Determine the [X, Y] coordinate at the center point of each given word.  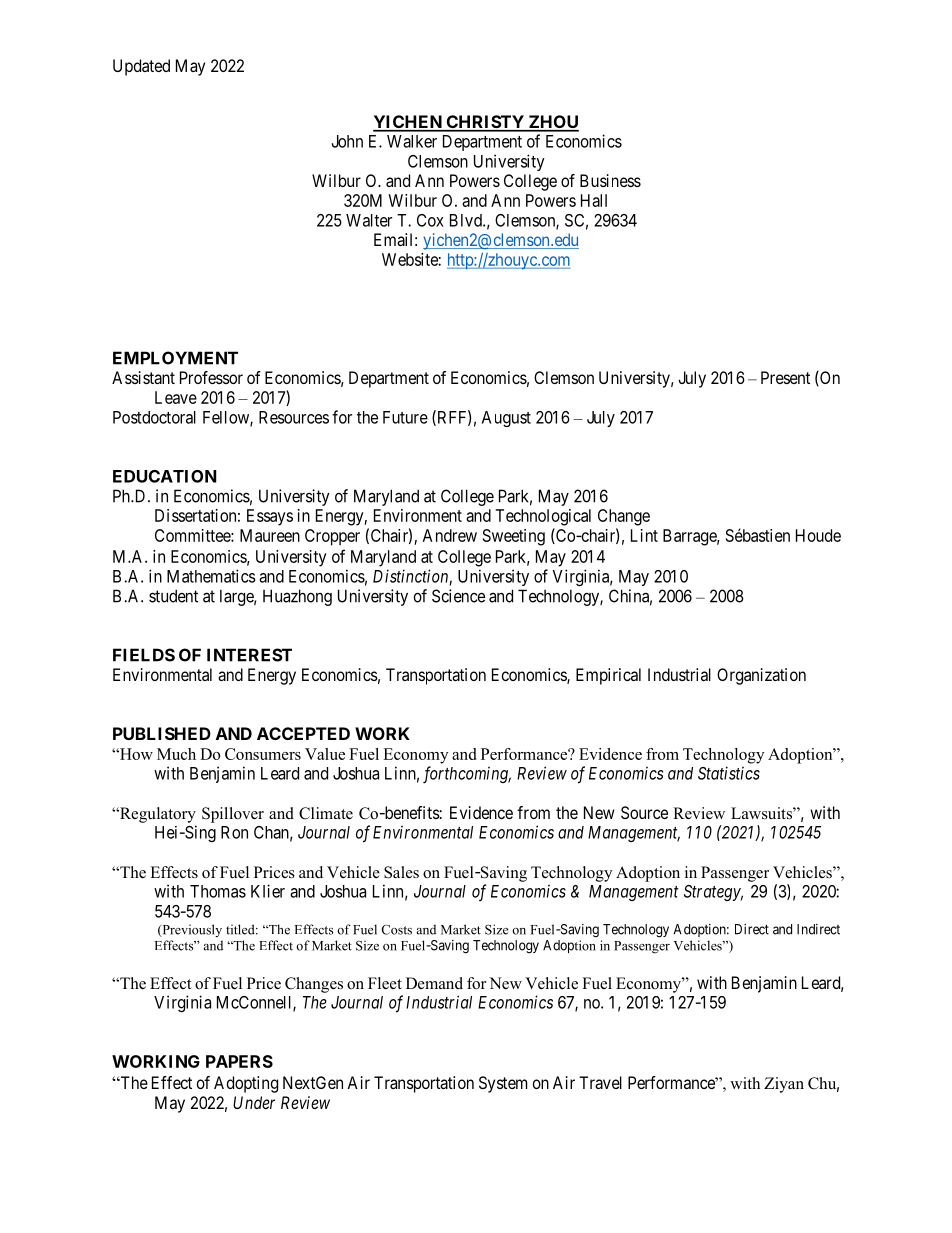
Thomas [218, 891]
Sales [401, 872]
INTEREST [249, 655]
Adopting [246, 1084]
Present [785, 377]
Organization [761, 676]
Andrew [450, 535]
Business [610, 180]
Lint [644, 535]
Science [458, 596]
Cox [430, 220]
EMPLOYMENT [175, 358]
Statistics [729, 773]
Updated [141, 67]
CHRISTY [485, 123]
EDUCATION [165, 476]
